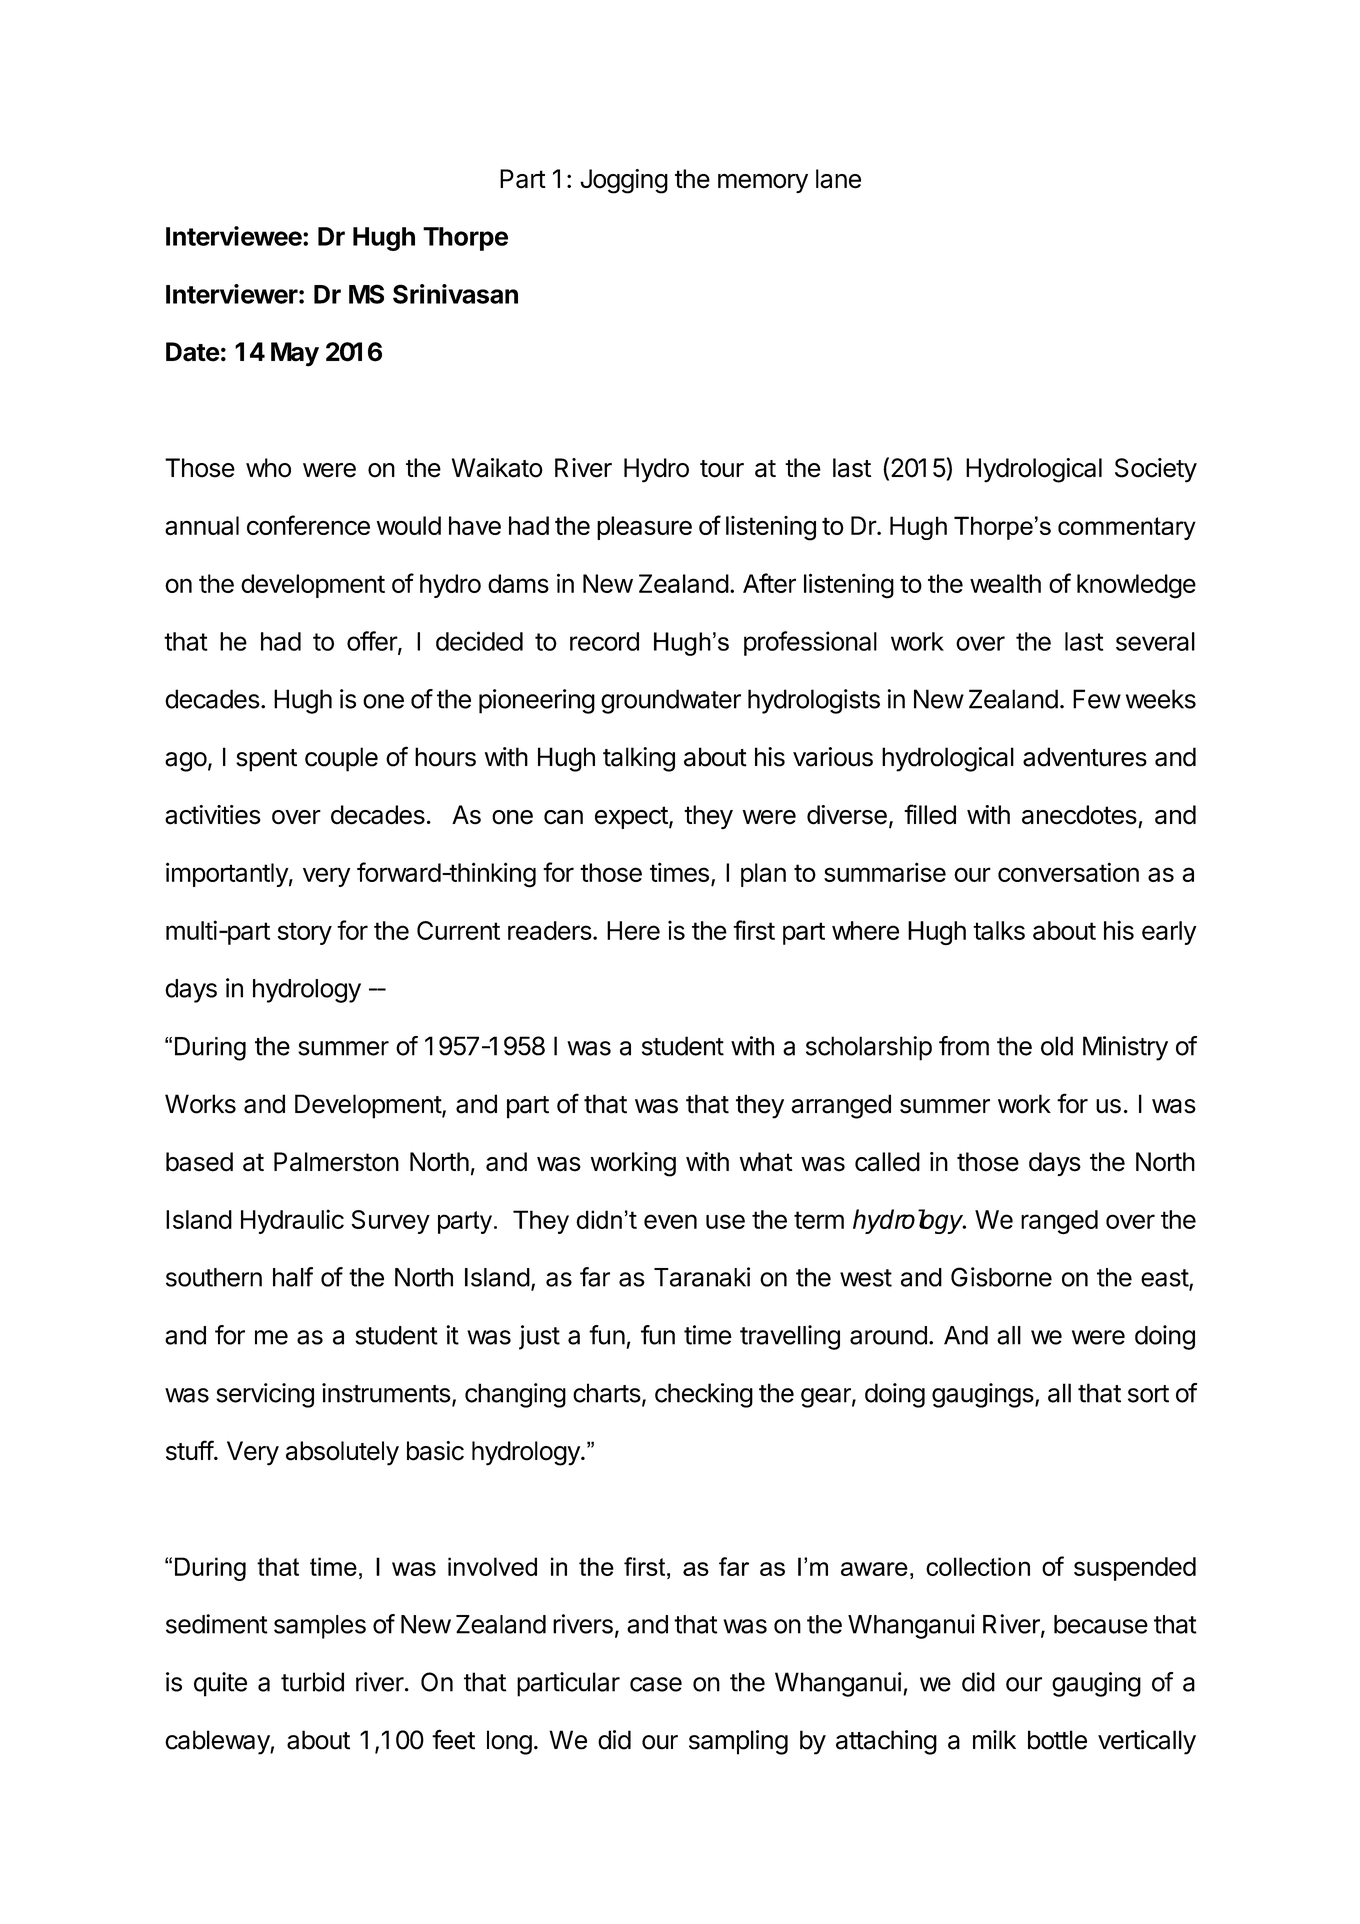 This screenshot has height=1924, width=1360. I want to click on pleasure, so click(644, 528).
